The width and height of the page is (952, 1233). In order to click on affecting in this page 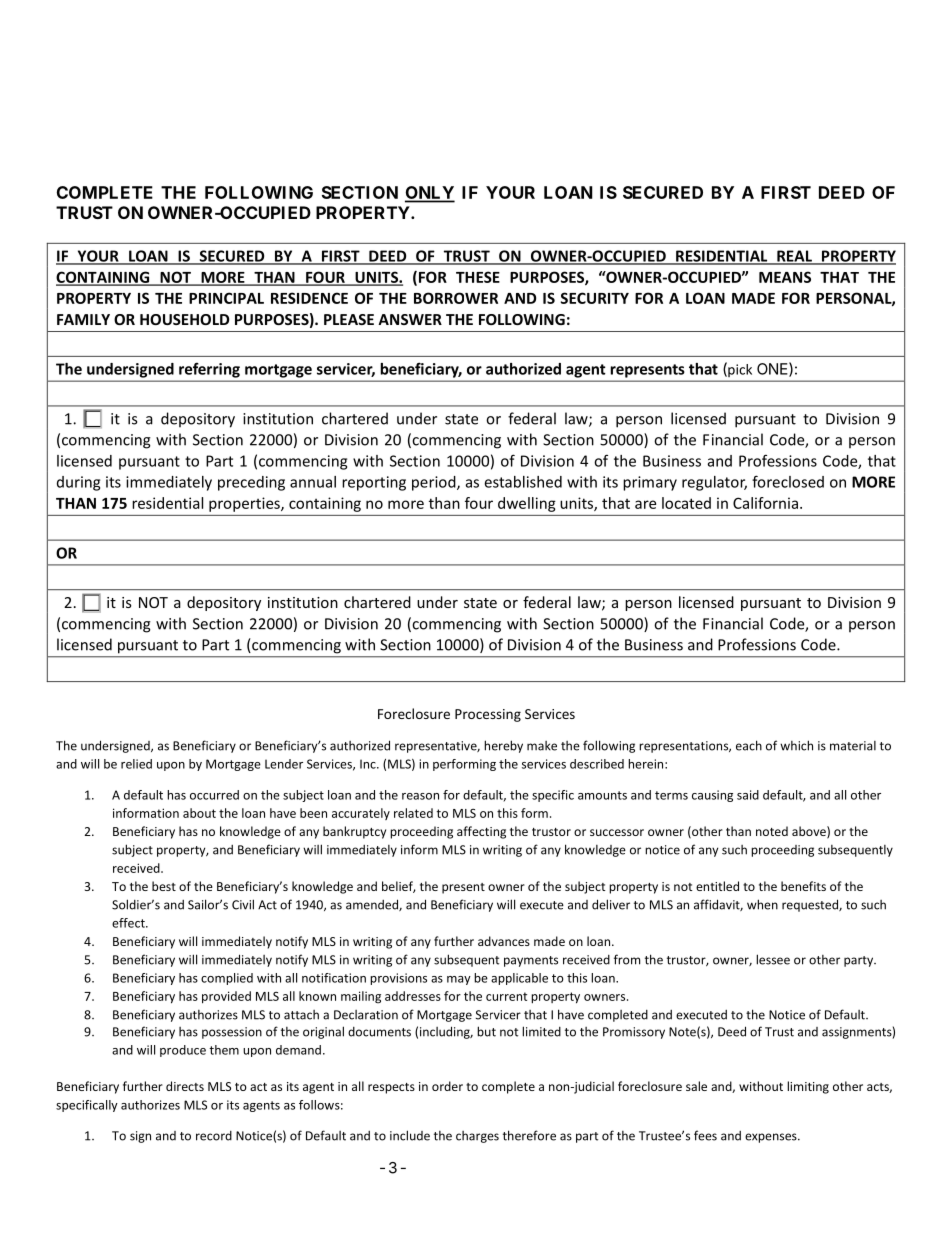, I will do `click(481, 832)`.
